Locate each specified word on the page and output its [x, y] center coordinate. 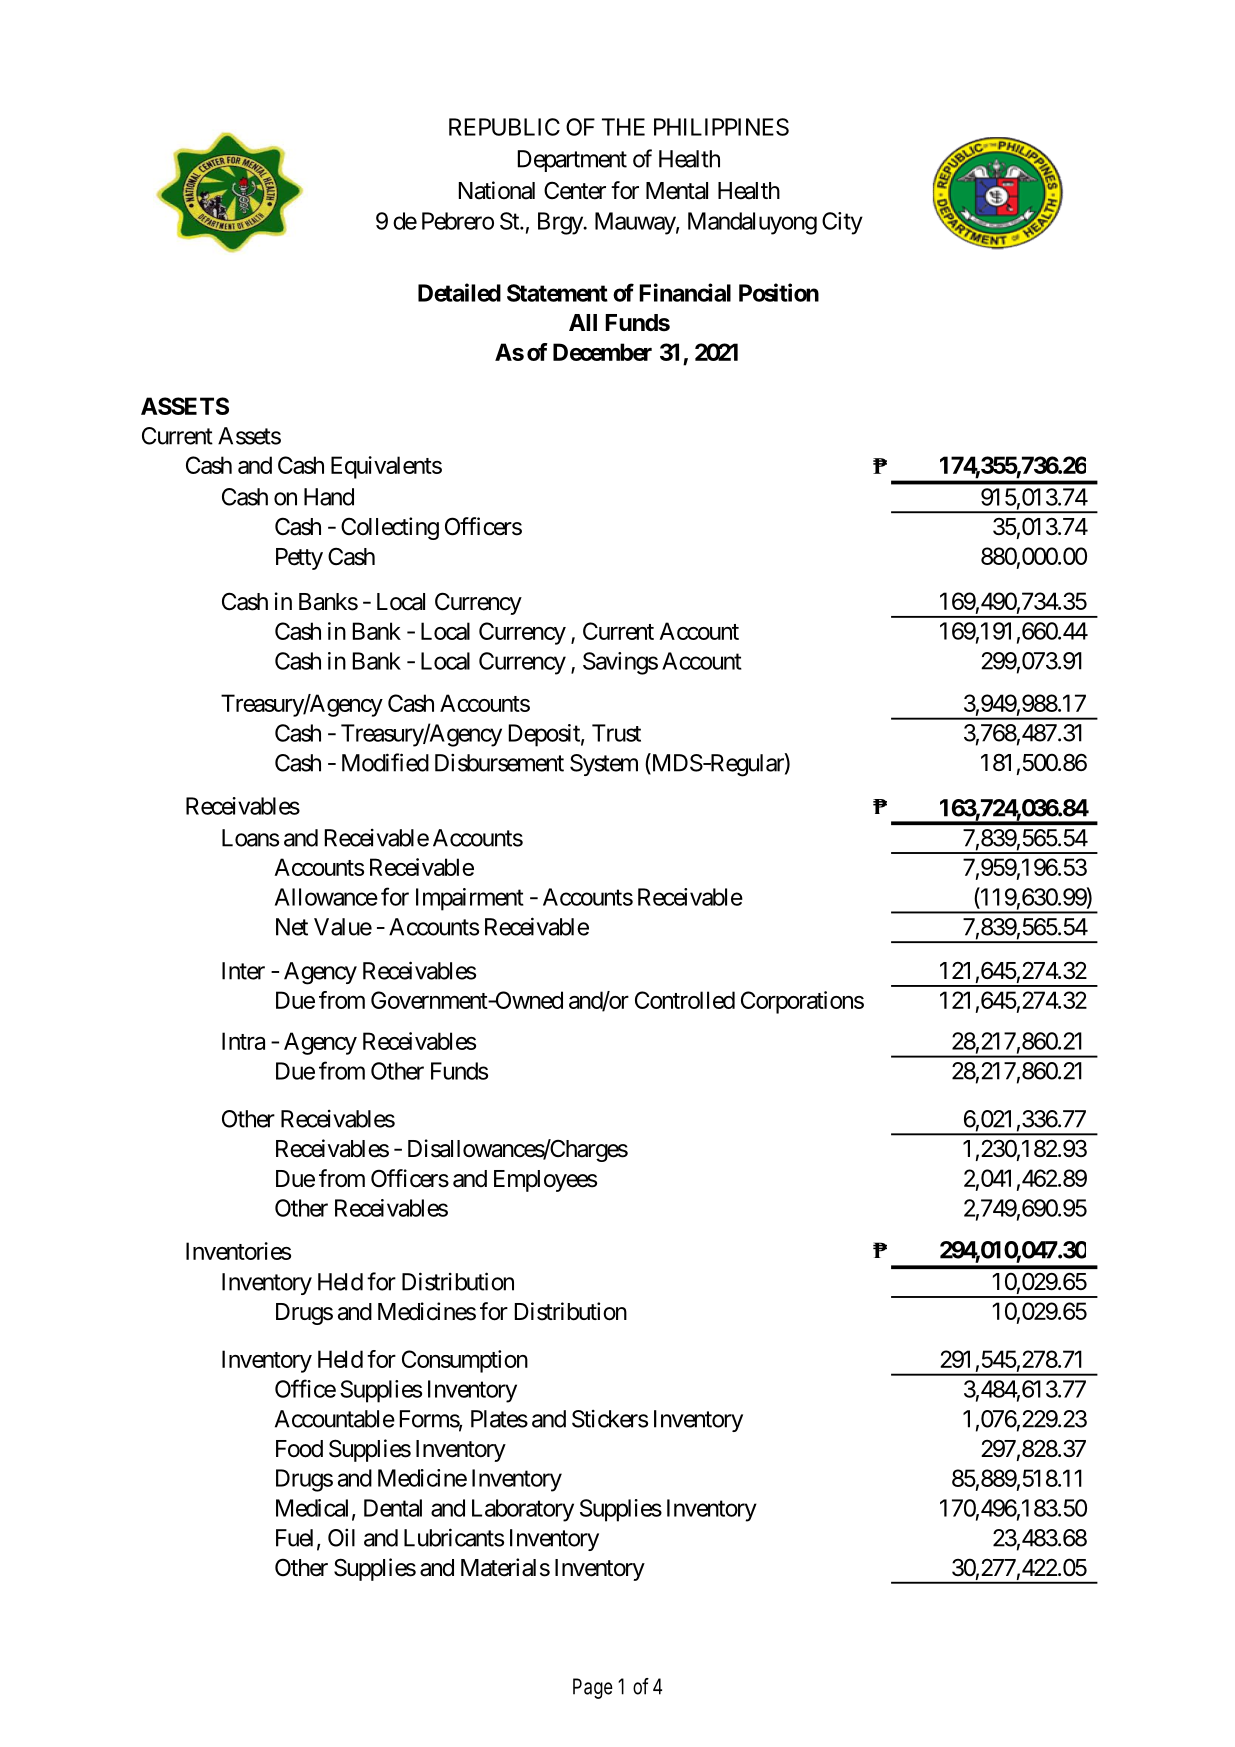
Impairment [470, 899]
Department [572, 161]
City [842, 223]
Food [299, 1449]
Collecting [390, 528]
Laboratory [523, 1510]
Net [292, 927]
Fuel [294, 1538]
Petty [299, 559]
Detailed [459, 292]
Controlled [685, 1000]
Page [593, 1688]
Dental [393, 1508]
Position [779, 292]
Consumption [465, 1361]
